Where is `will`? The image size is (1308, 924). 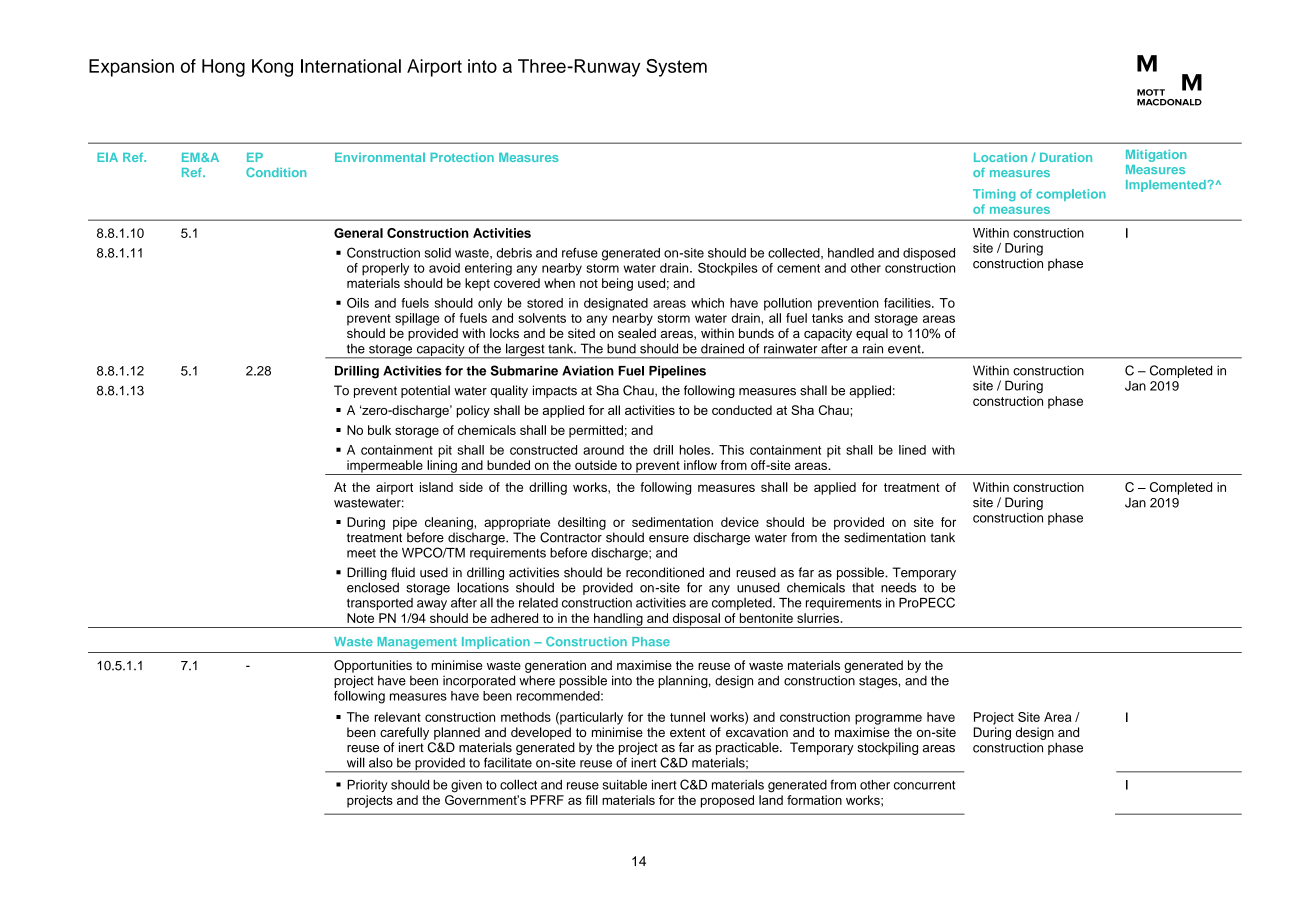 will is located at coordinates (356, 762).
